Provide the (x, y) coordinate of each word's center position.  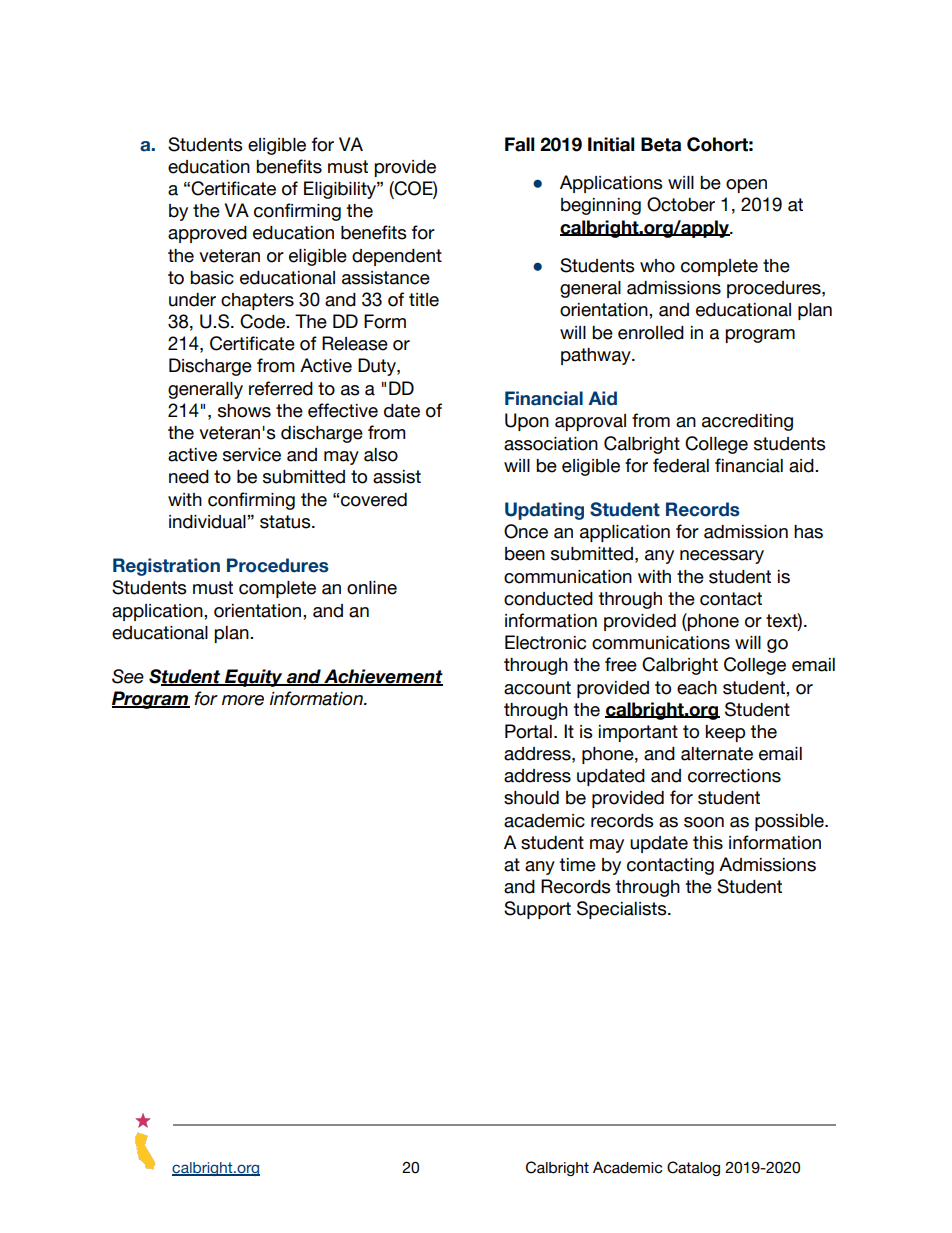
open (746, 186)
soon (704, 822)
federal (681, 465)
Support (537, 910)
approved (207, 234)
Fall (519, 144)
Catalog (693, 1168)
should (531, 798)
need (189, 477)
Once (526, 531)
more (243, 700)
